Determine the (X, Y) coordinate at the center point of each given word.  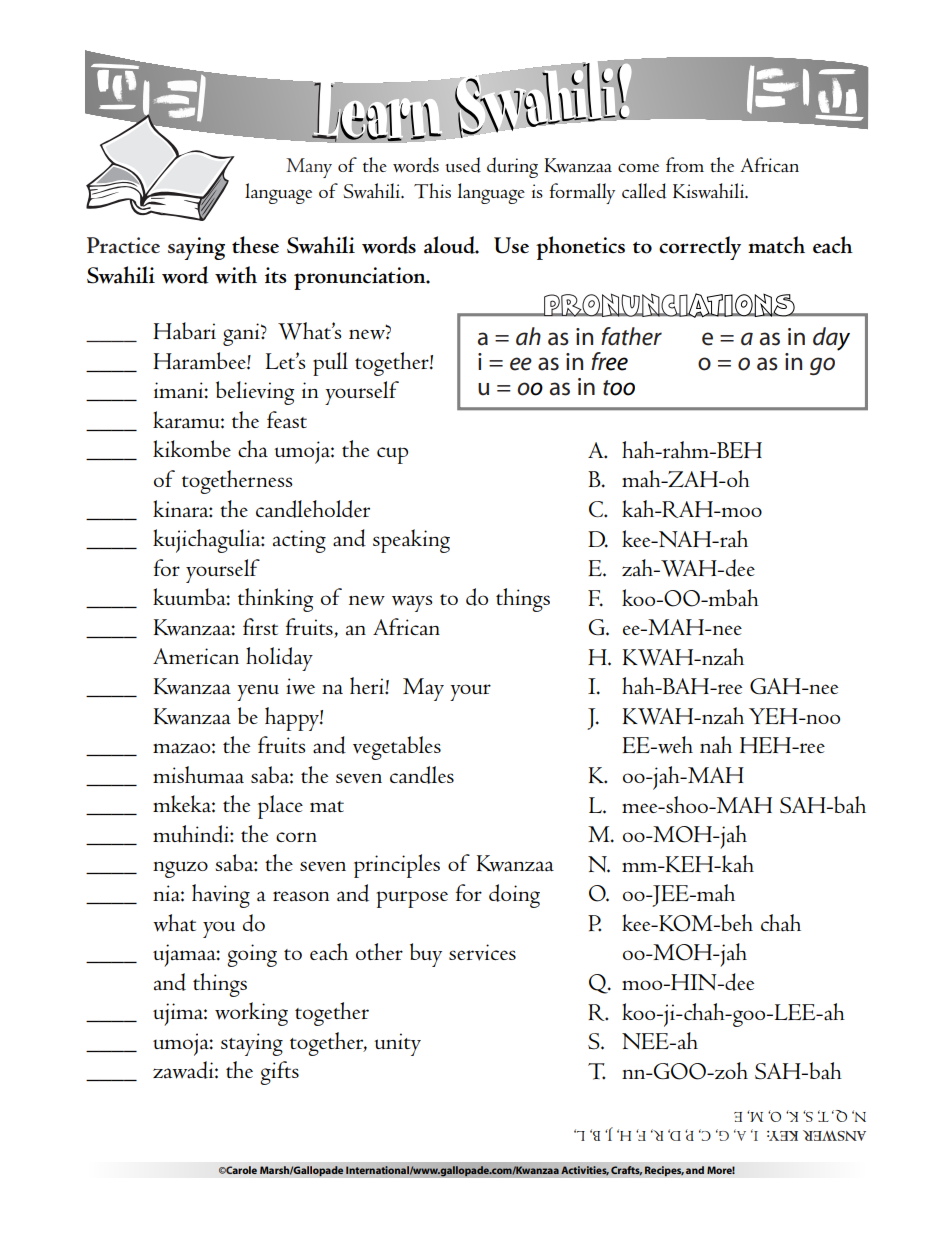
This (432, 191)
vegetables (397, 748)
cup (392, 455)
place (280, 807)
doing (514, 896)
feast (287, 420)
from (685, 164)
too (619, 388)
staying (252, 1044)
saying (196, 248)
